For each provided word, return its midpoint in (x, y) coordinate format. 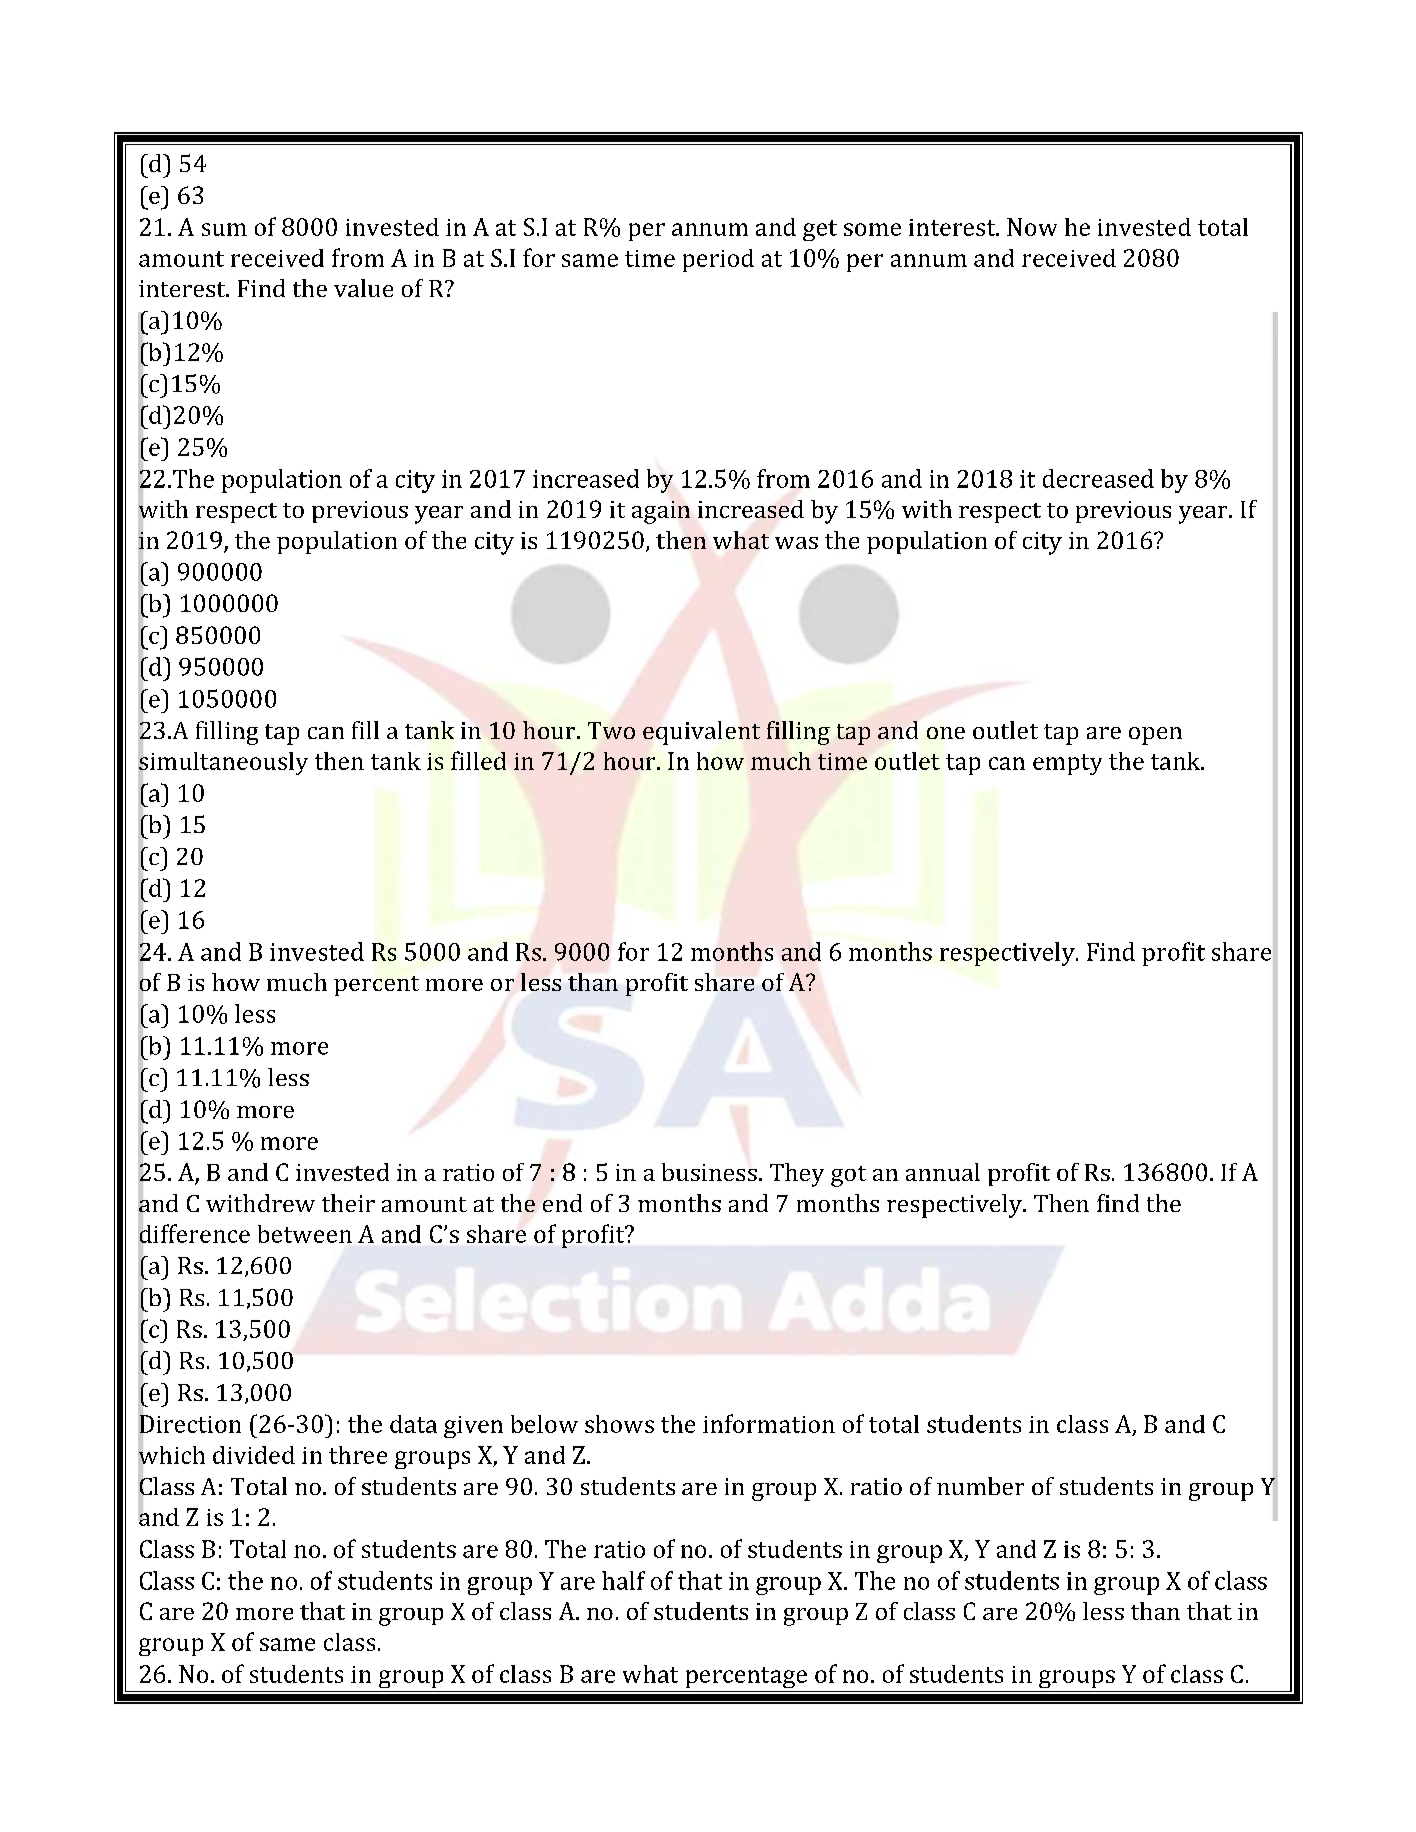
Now (1032, 227)
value (363, 288)
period (718, 260)
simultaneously (223, 763)
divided (254, 1455)
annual (943, 1172)
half (623, 1580)
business (709, 1172)
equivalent (701, 733)
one (946, 733)
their (348, 1203)
